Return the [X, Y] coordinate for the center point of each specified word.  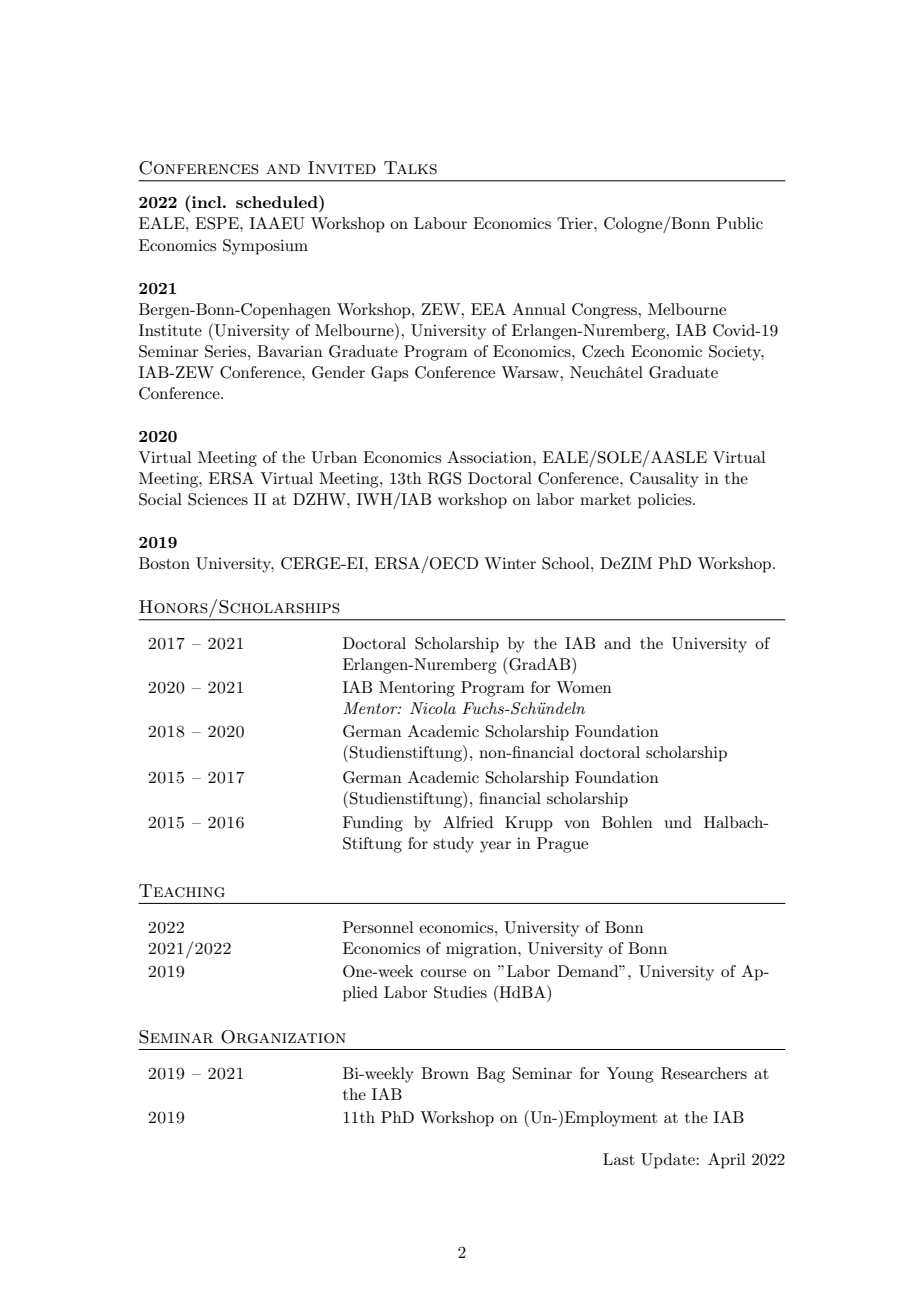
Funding [373, 824]
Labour [440, 223]
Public [739, 223]
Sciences [218, 499]
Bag [491, 1075]
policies [666, 501]
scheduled [278, 201]
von [577, 824]
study [453, 845]
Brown [445, 1073]
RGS [445, 478]
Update [669, 1161]
